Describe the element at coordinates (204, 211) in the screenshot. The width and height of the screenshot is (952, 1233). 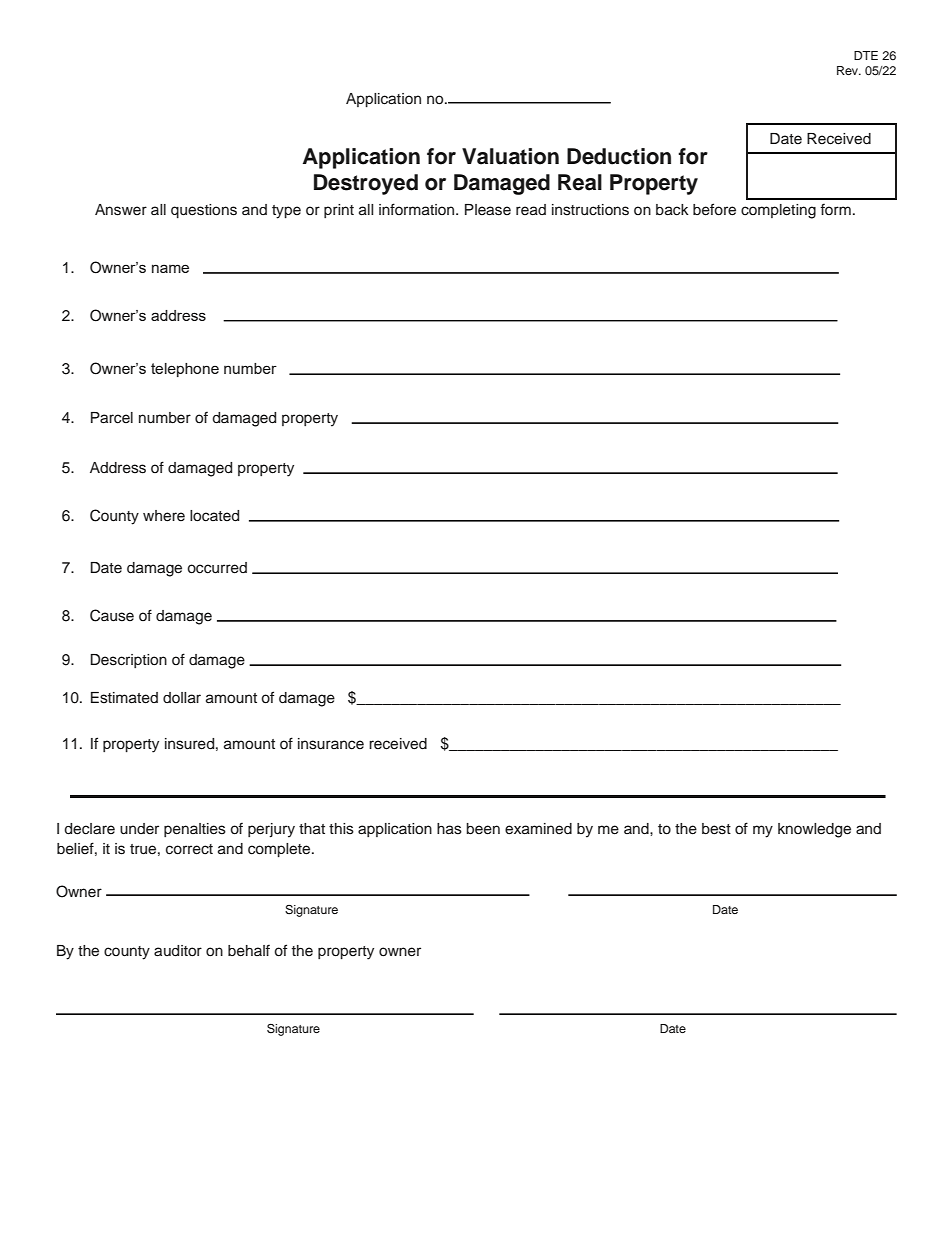
I see `questions` at that location.
